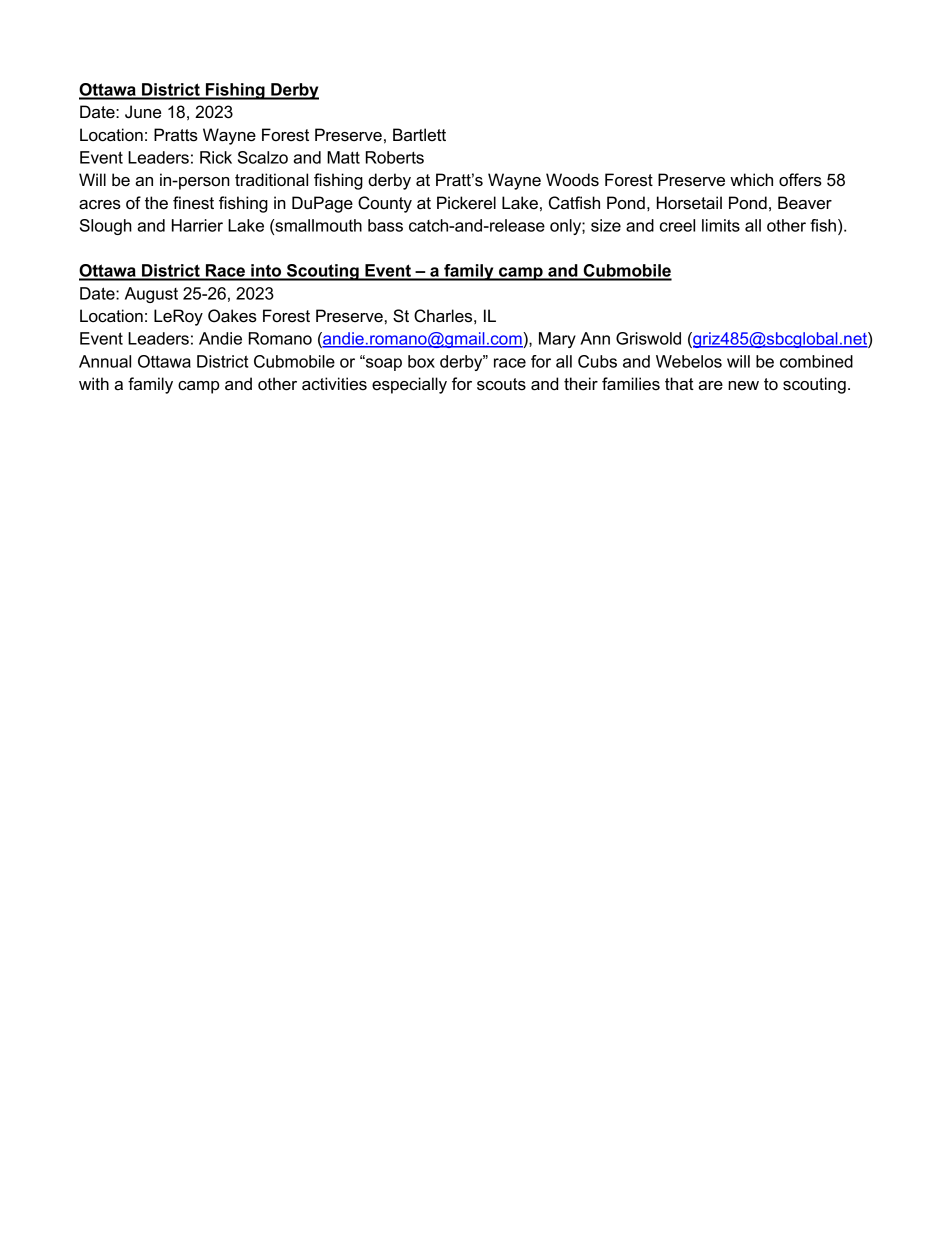  I want to click on scouts, so click(501, 384).
